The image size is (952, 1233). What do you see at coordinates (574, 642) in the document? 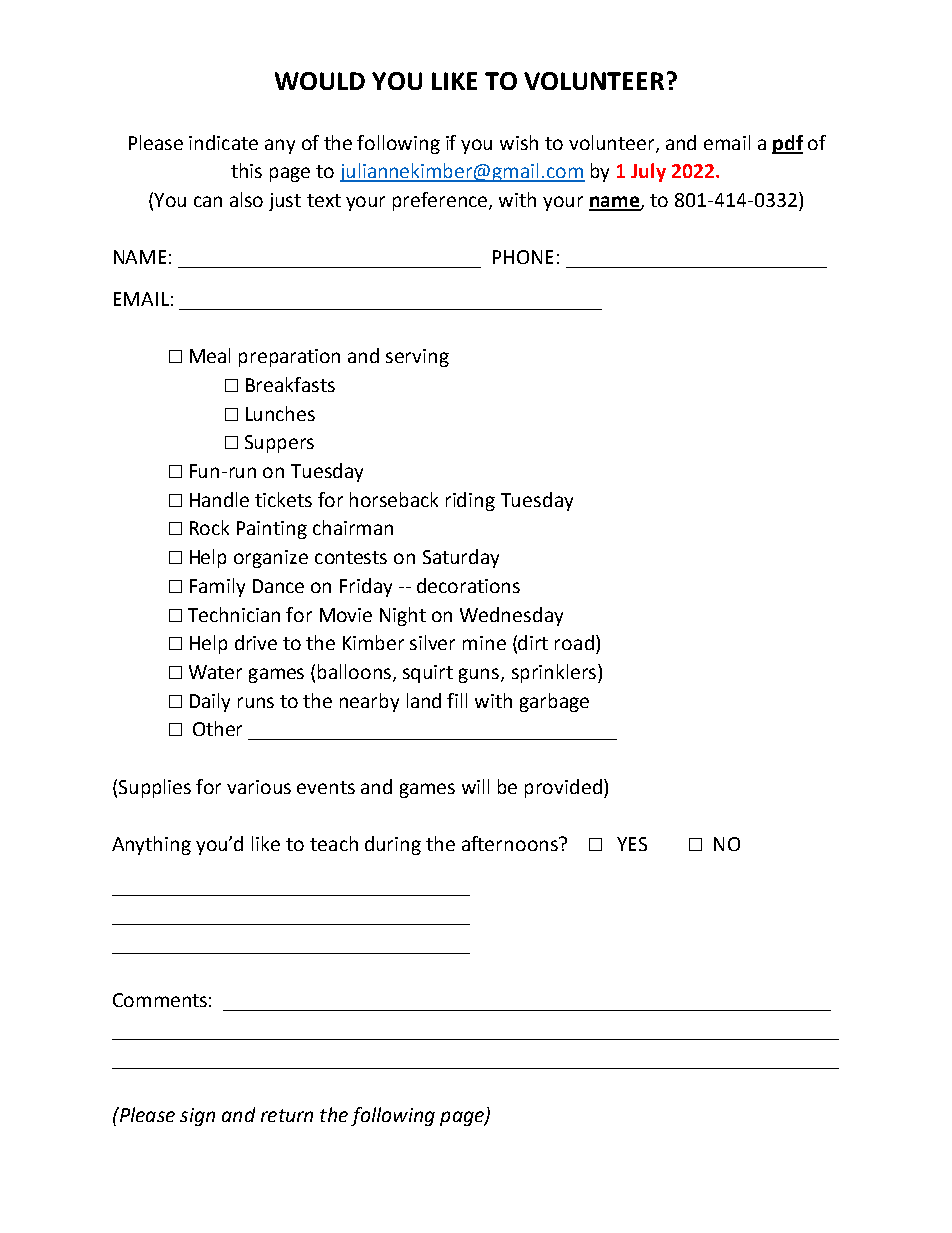
I see `road` at bounding box center [574, 642].
